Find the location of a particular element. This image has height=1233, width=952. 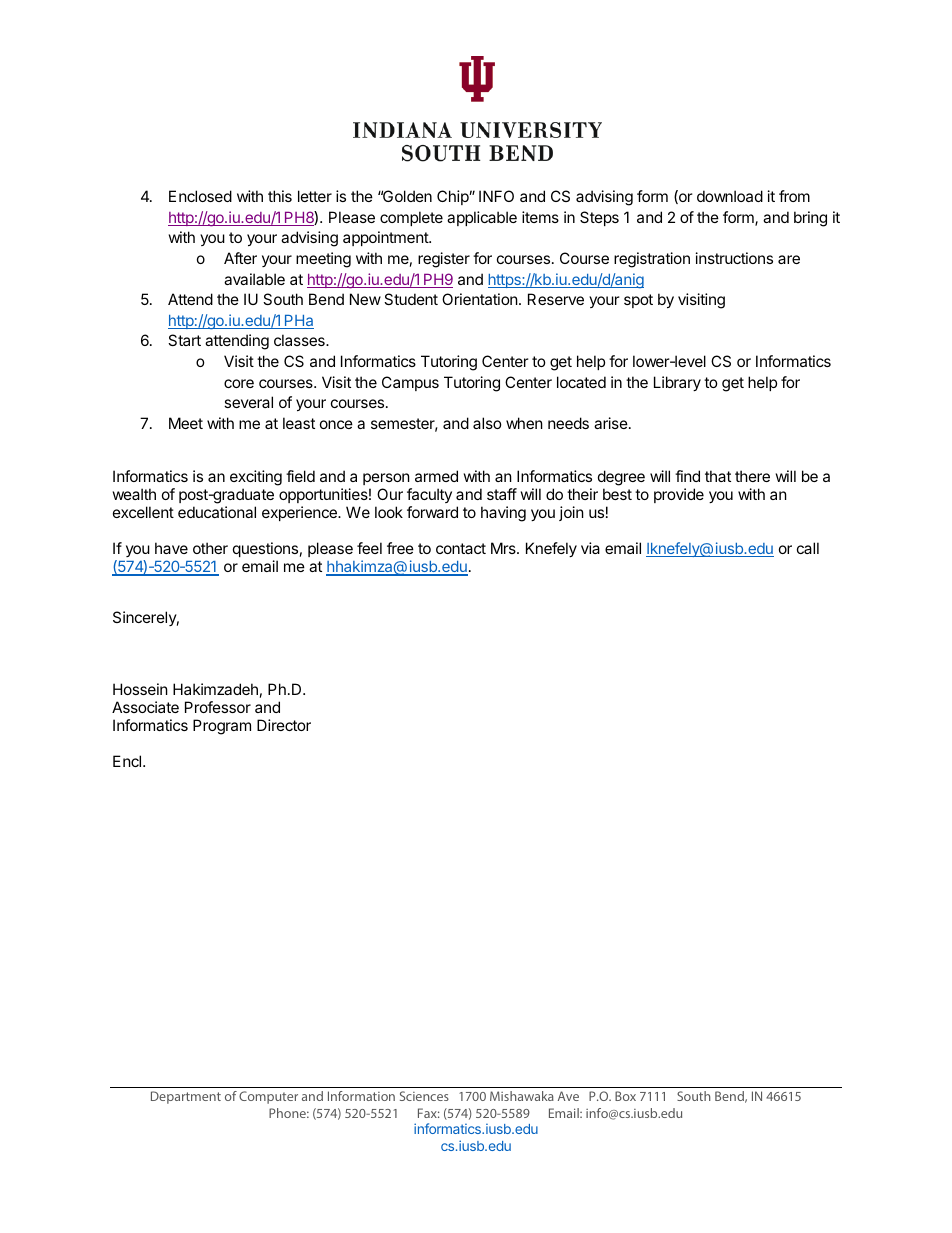

Department is located at coordinates (186, 1097).
